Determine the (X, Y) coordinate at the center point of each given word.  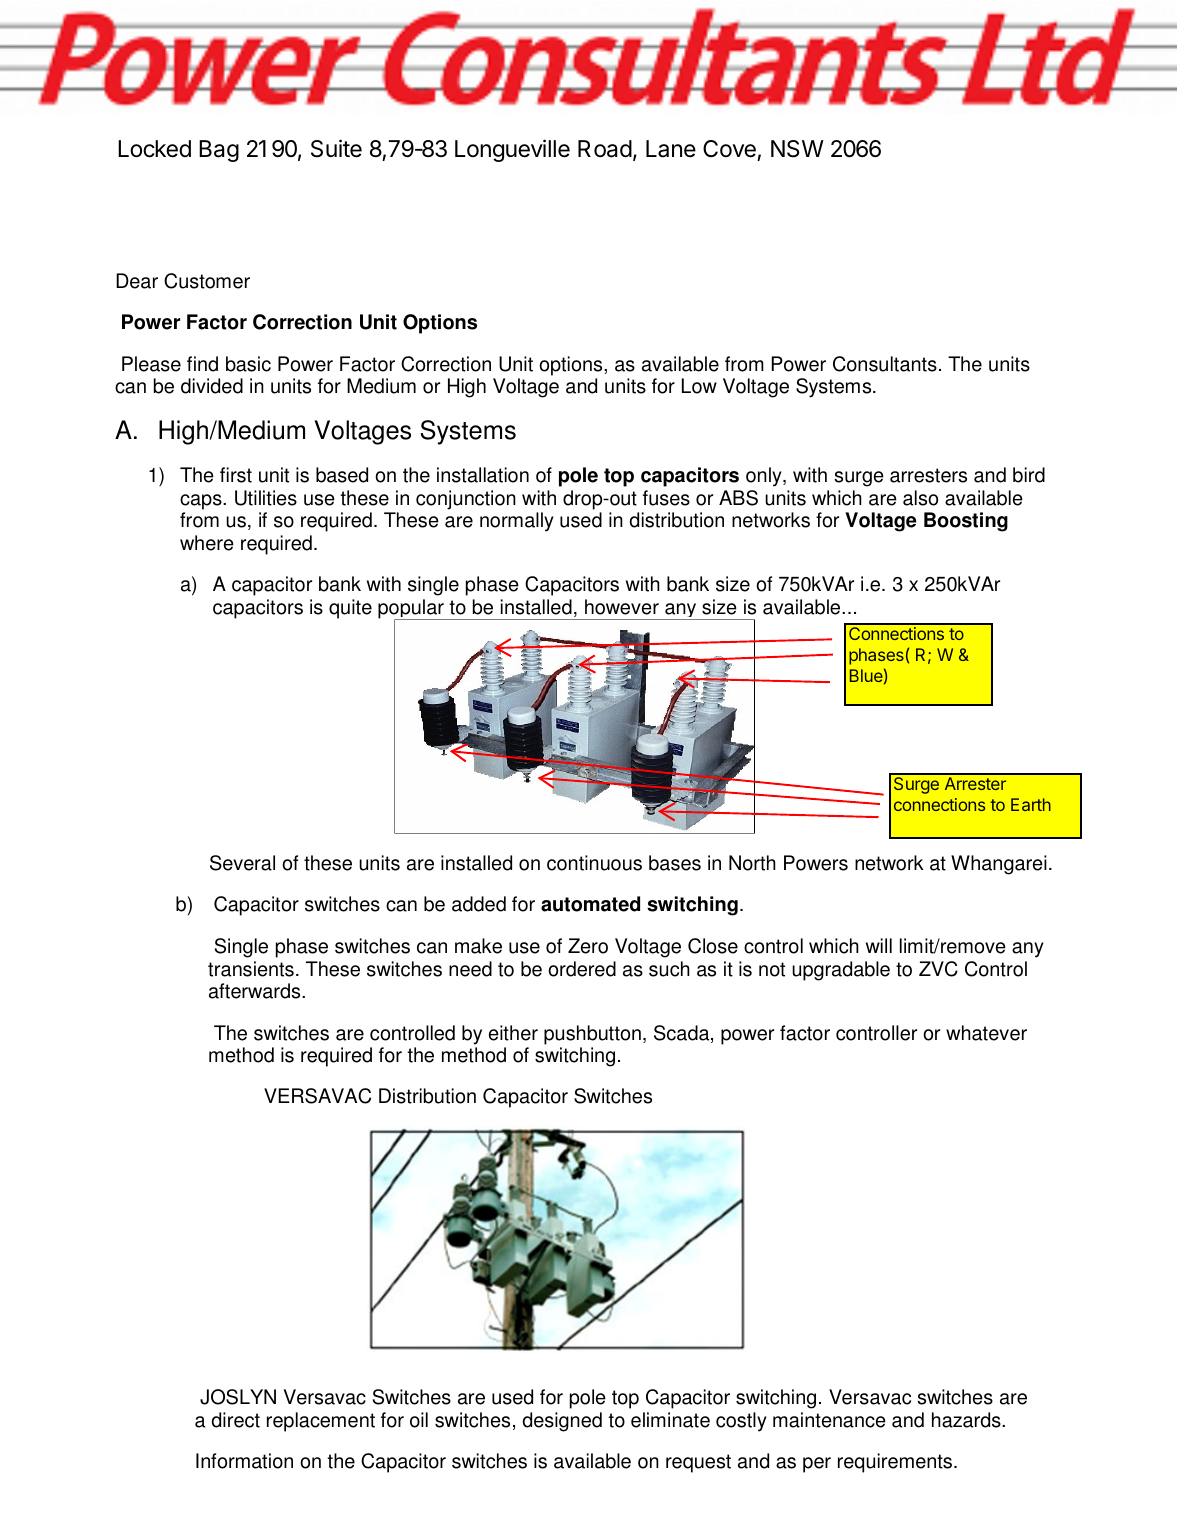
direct (235, 1420)
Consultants (885, 364)
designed (562, 1422)
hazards (967, 1420)
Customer (207, 281)
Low (699, 386)
